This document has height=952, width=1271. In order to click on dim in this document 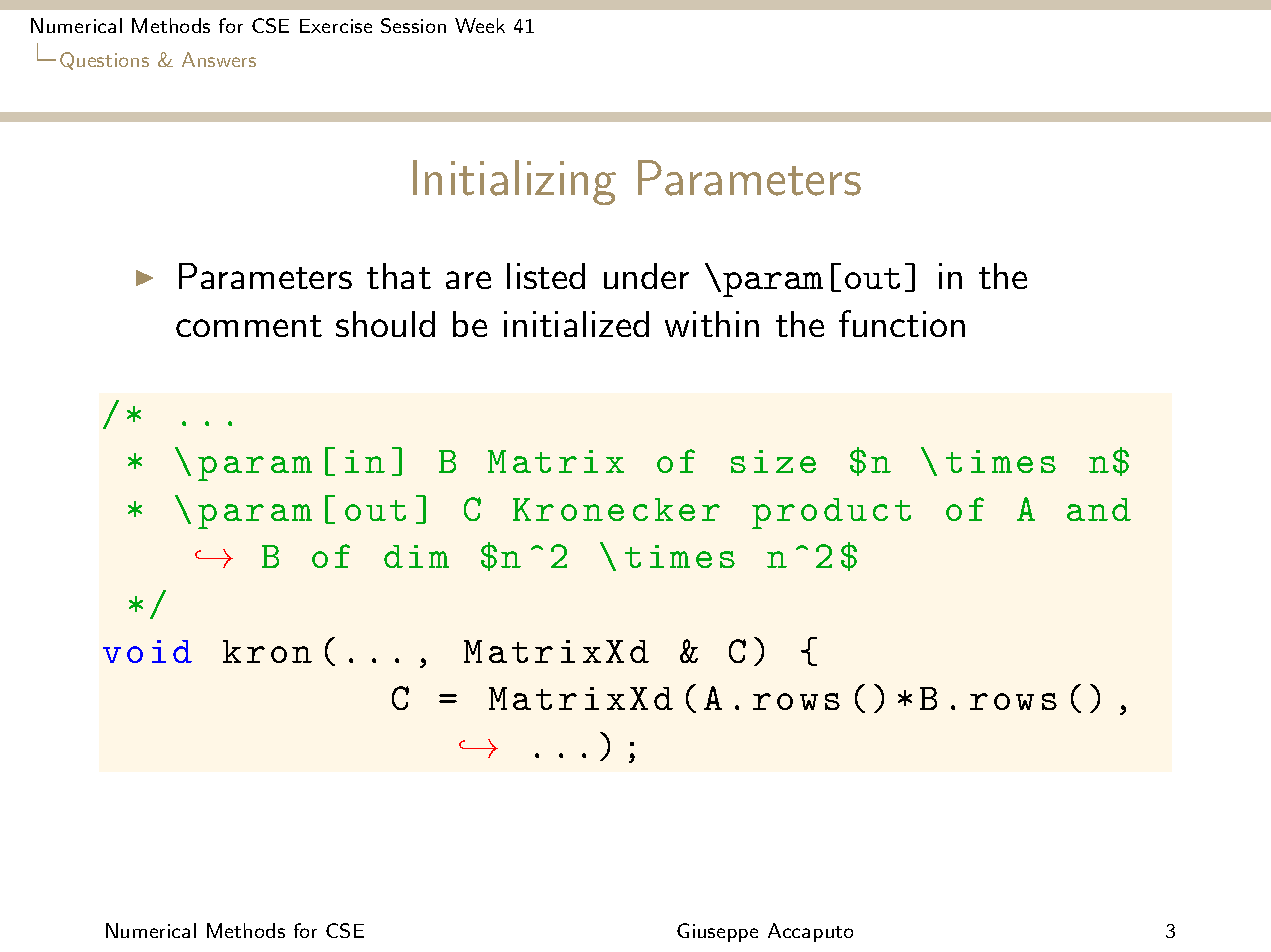, I will do `click(416, 556)`.
